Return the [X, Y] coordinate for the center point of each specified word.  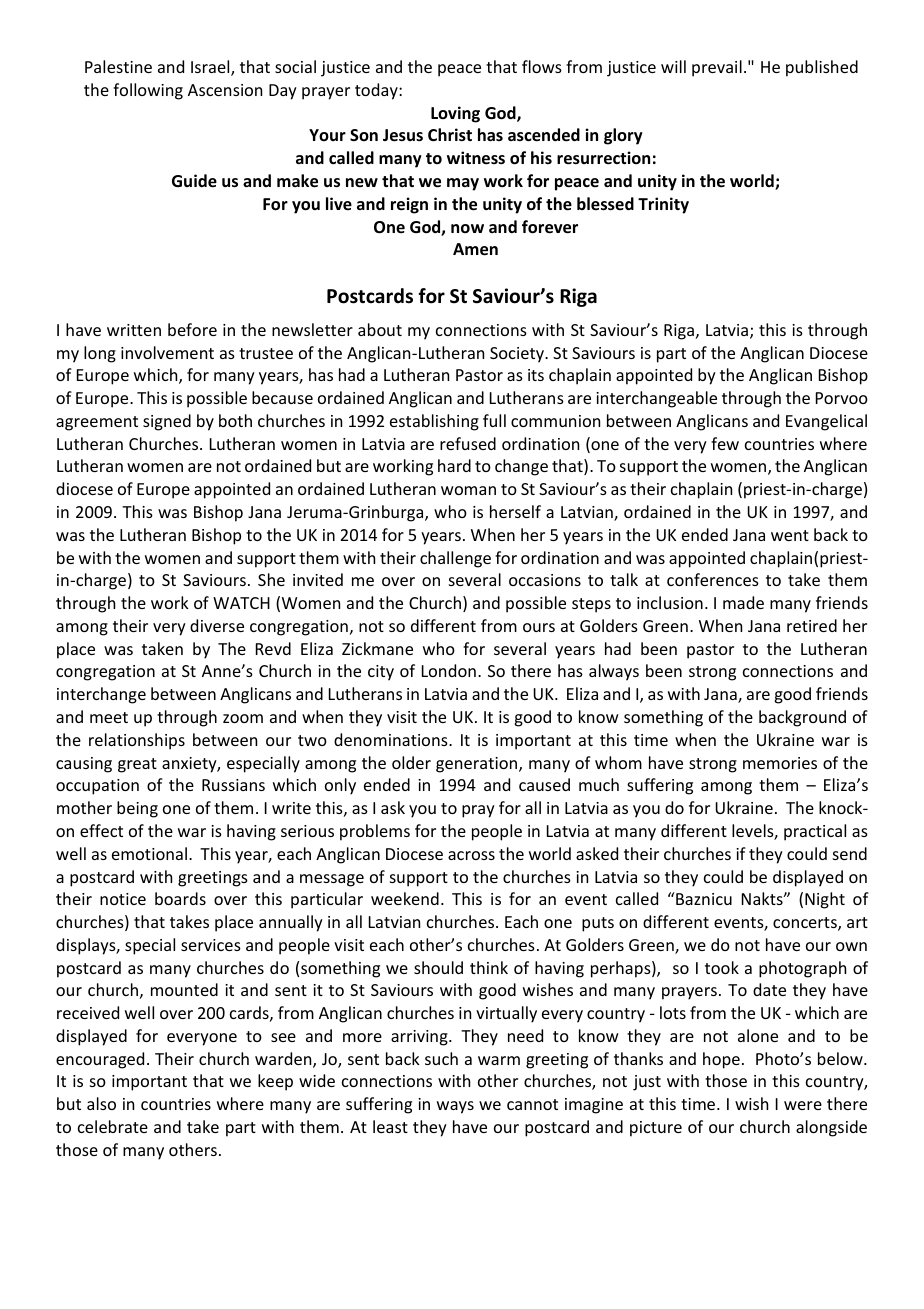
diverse [217, 625]
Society [518, 355]
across [471, 855]
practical [815, 832]
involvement [167, 352]
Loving [455, 114]
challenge [455, 559]
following [148, 91]
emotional [149, 853]
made [743, 602]
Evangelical [826, 422]
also [101, 1103]
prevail [717, 68]
